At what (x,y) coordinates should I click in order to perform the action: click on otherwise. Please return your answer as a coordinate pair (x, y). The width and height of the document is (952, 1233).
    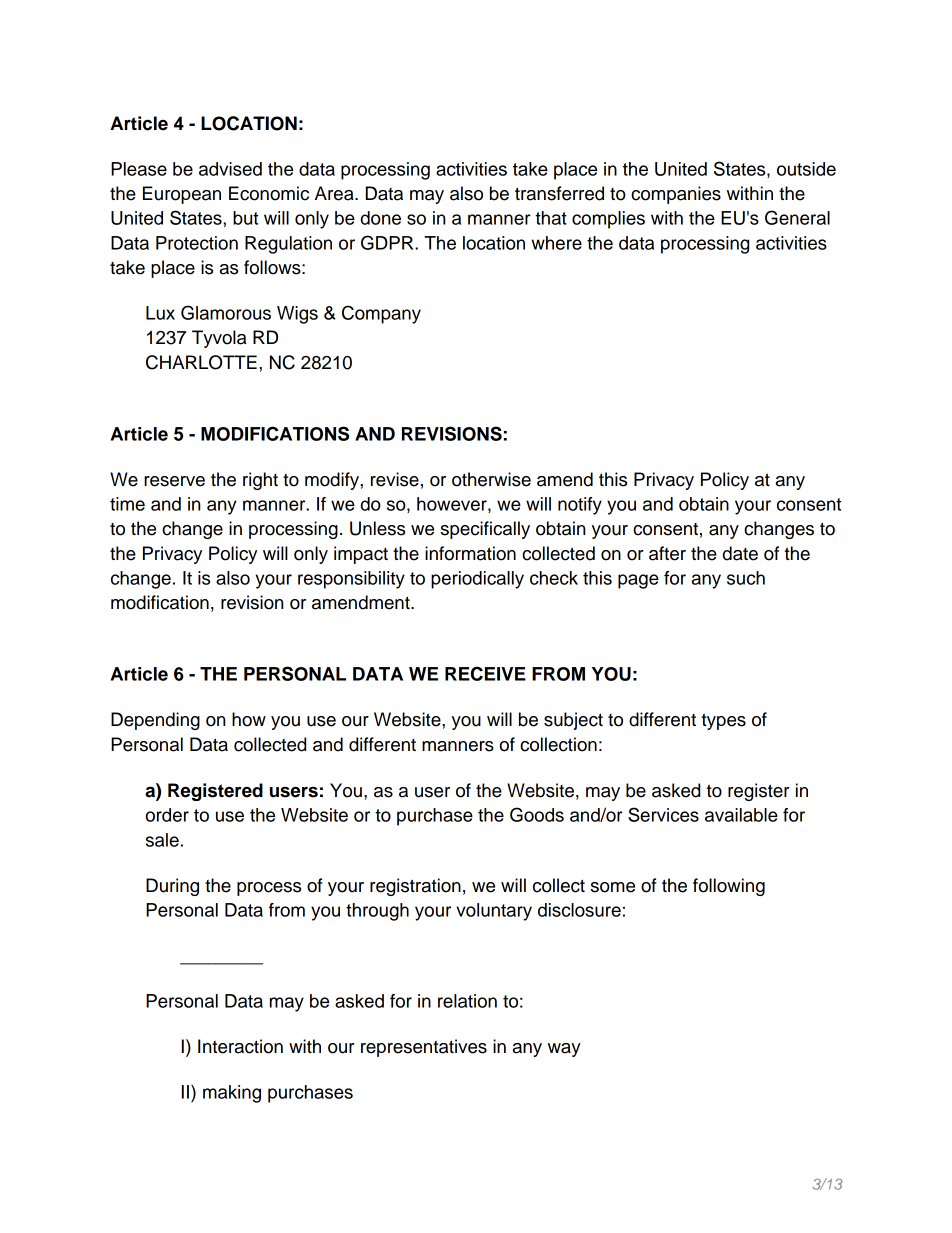
    Looking at the image, I should click on (491, 479).
